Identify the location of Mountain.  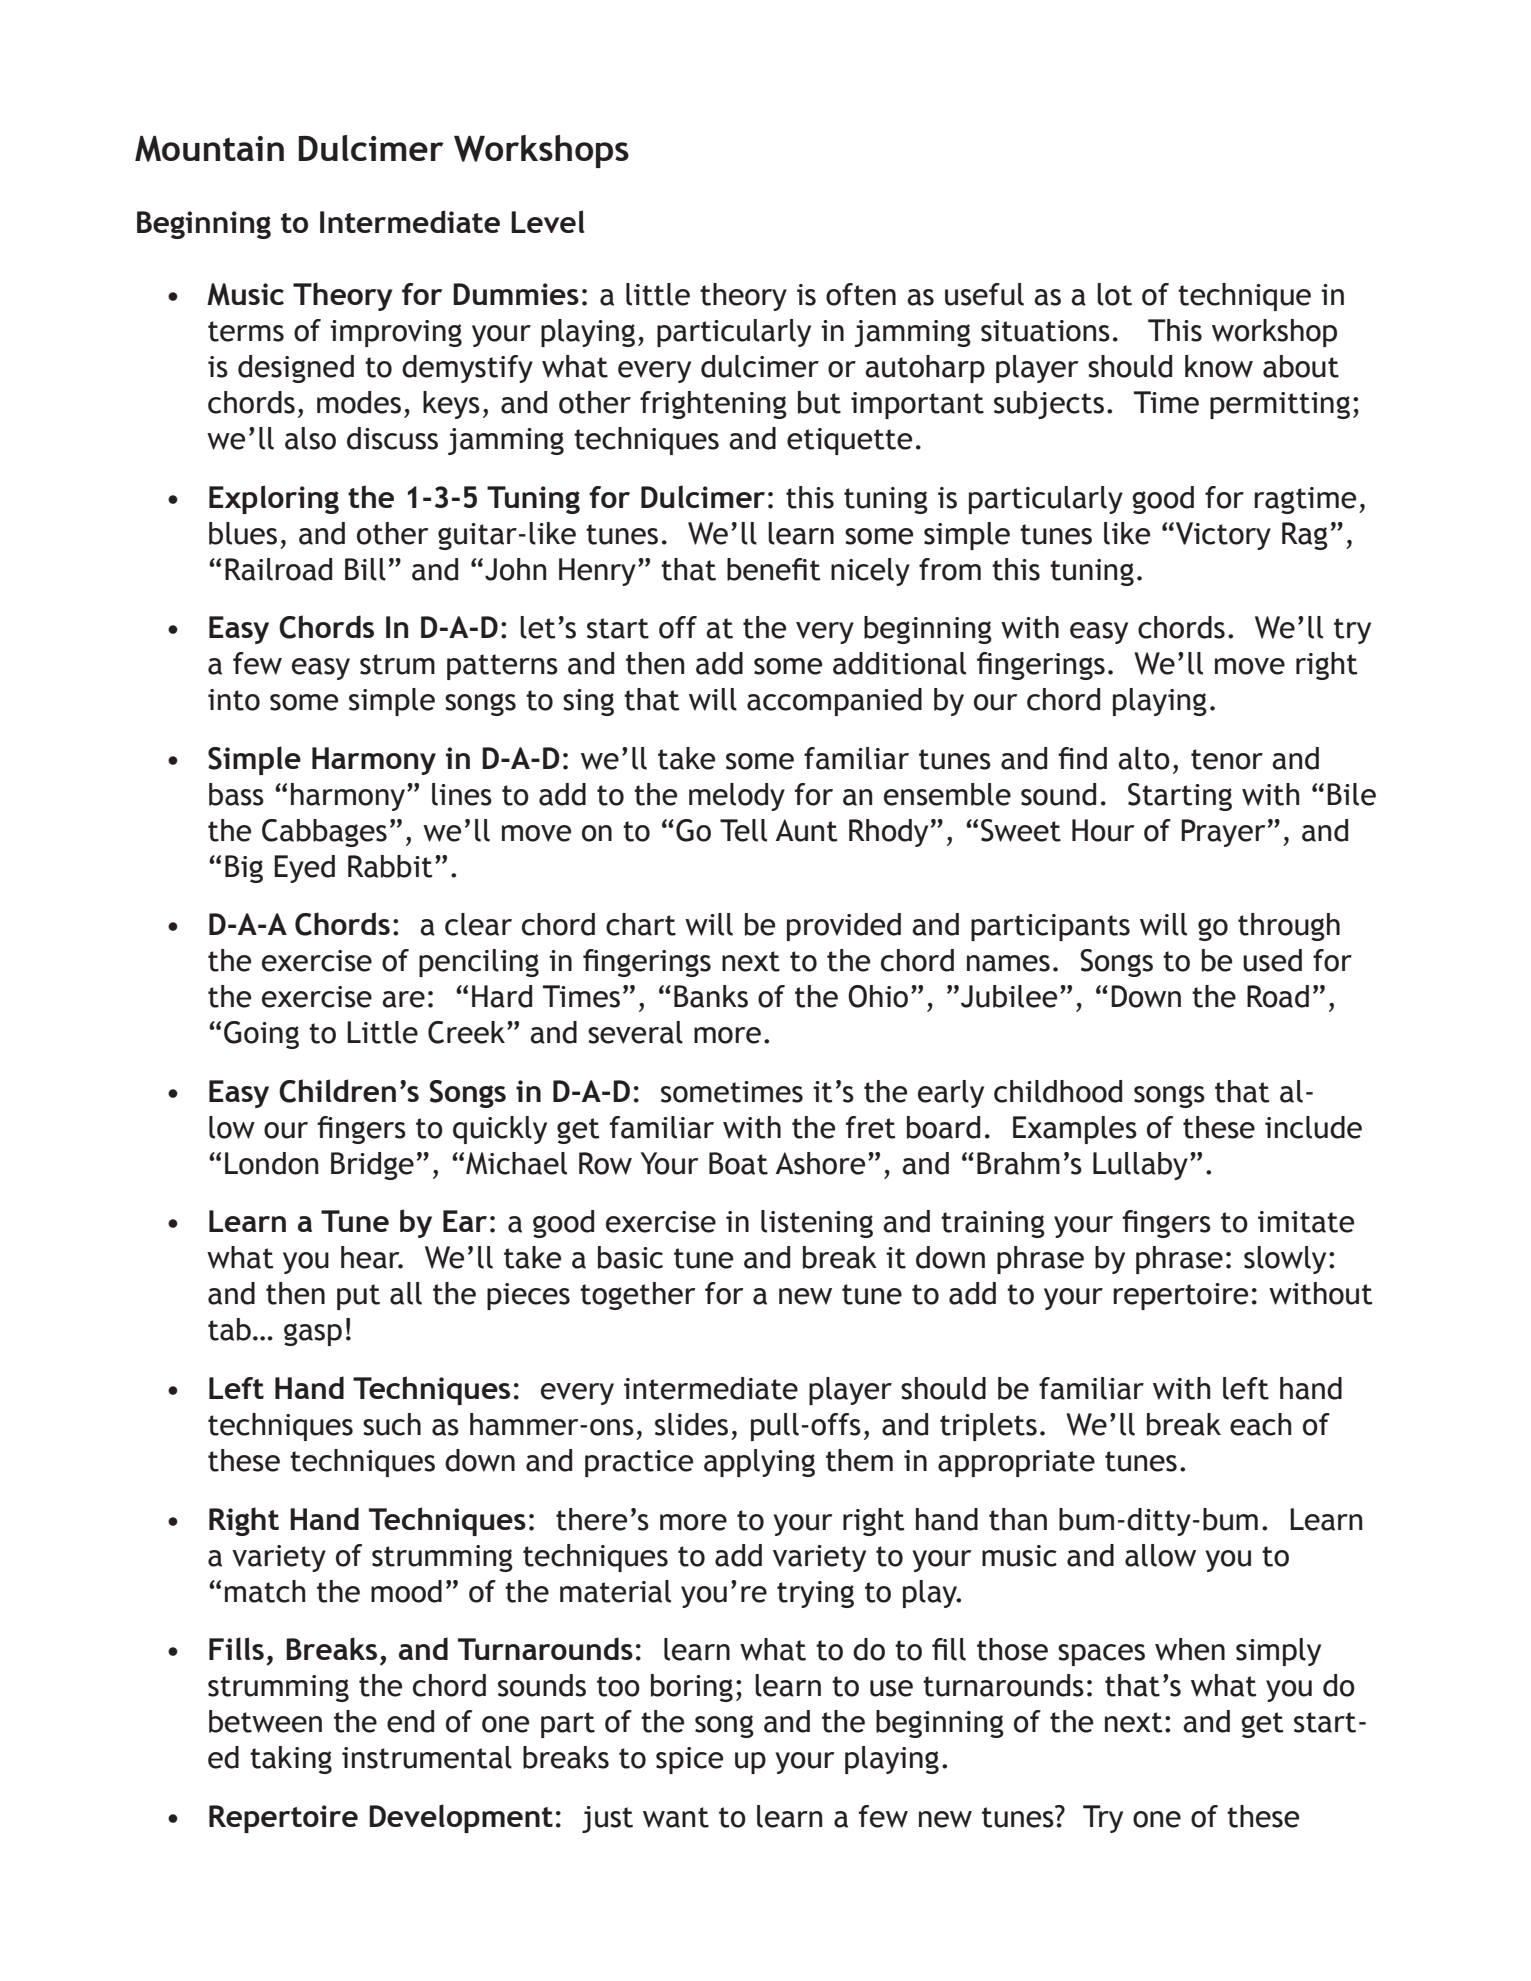
(209, 149).
